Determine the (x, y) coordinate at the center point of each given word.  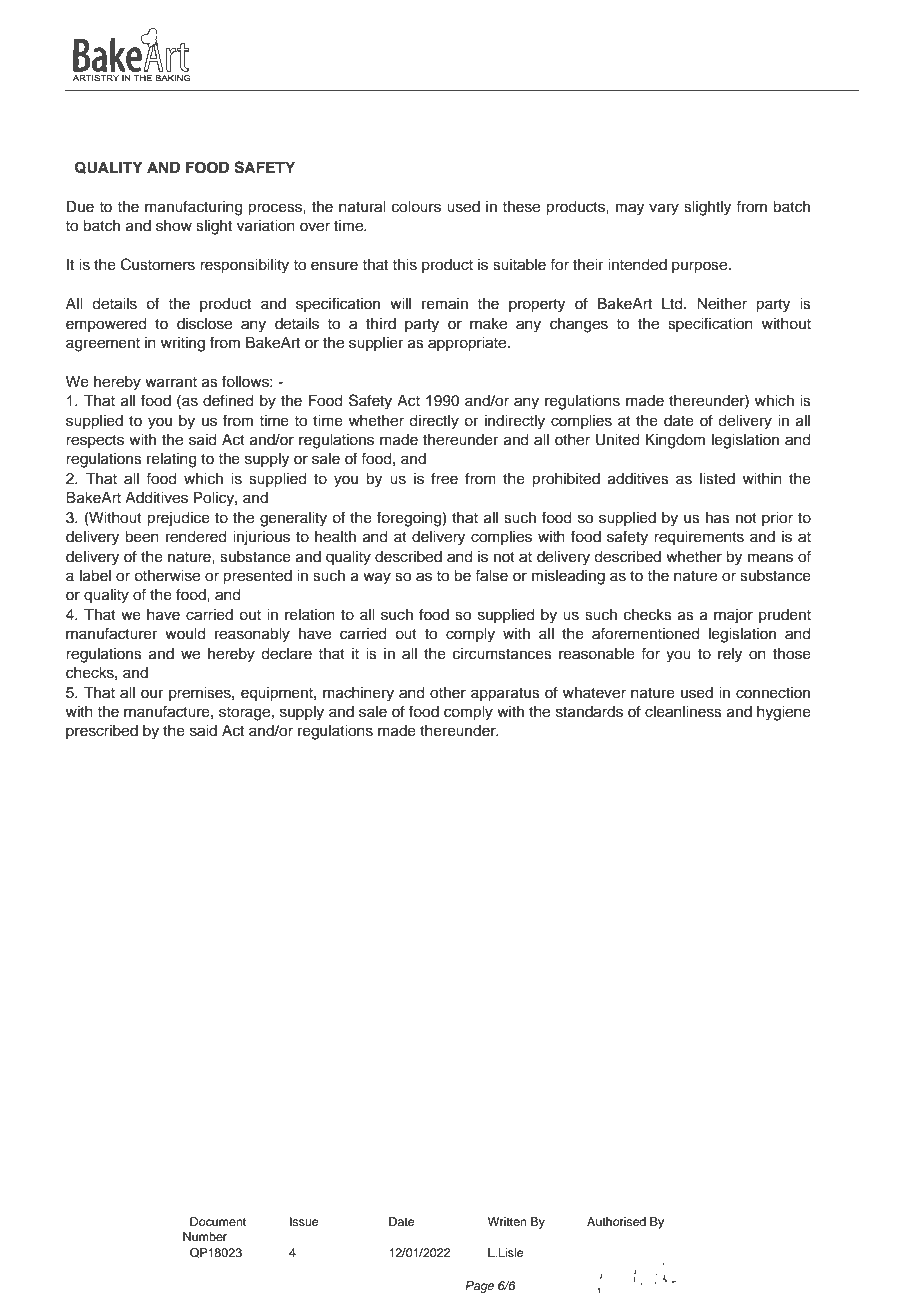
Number (205, 1236)
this (404, 265)
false (491, 575)
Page (479, 1287)
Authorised (616, 1221)
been (142, 537)
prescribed (102, 732)
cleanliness (683, 712)
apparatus (505, 695)
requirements (699, 538)
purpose (701, 267)
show (174, 226)
